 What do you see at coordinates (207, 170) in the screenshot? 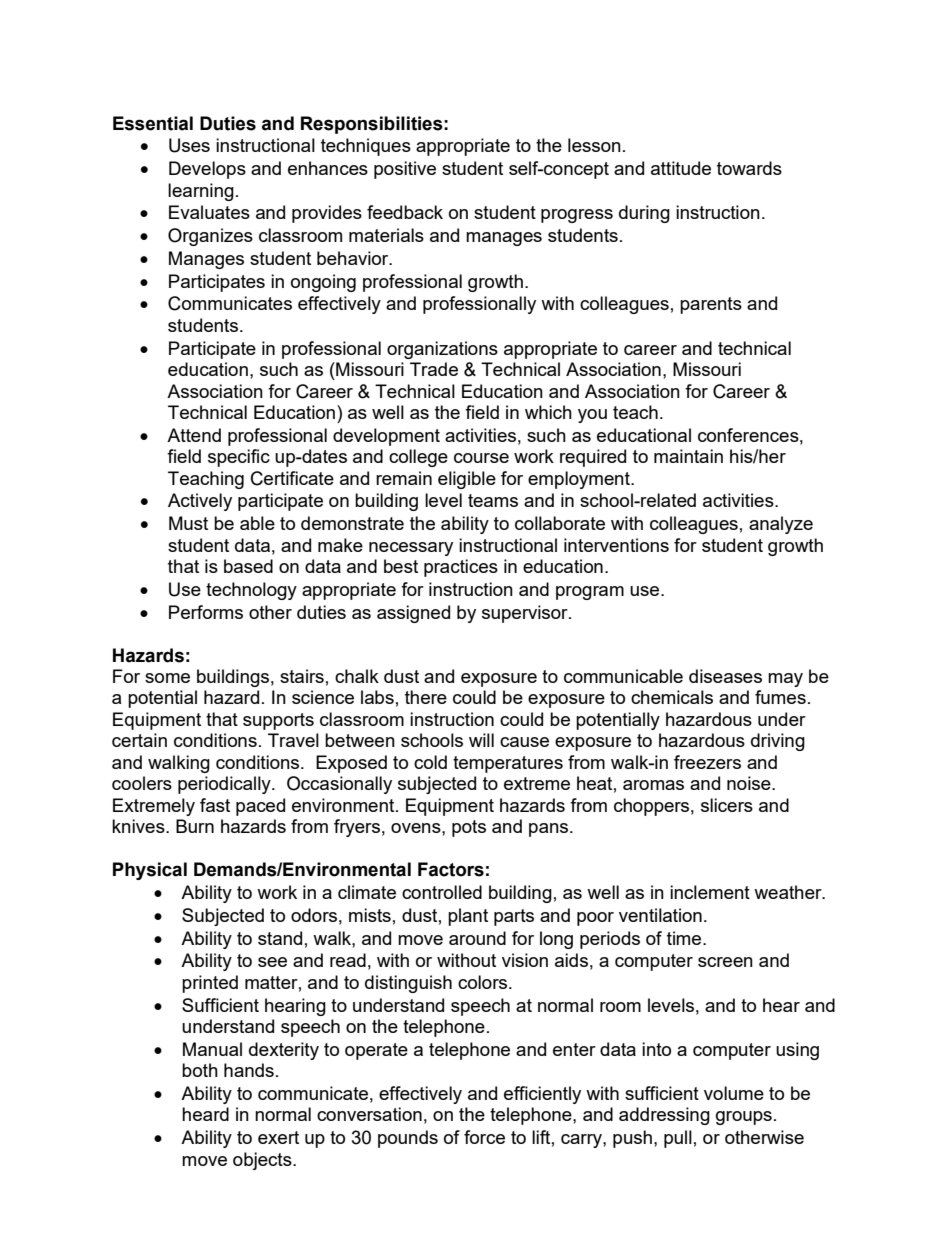
I see `Develops` at bounding box center [207, 170].
